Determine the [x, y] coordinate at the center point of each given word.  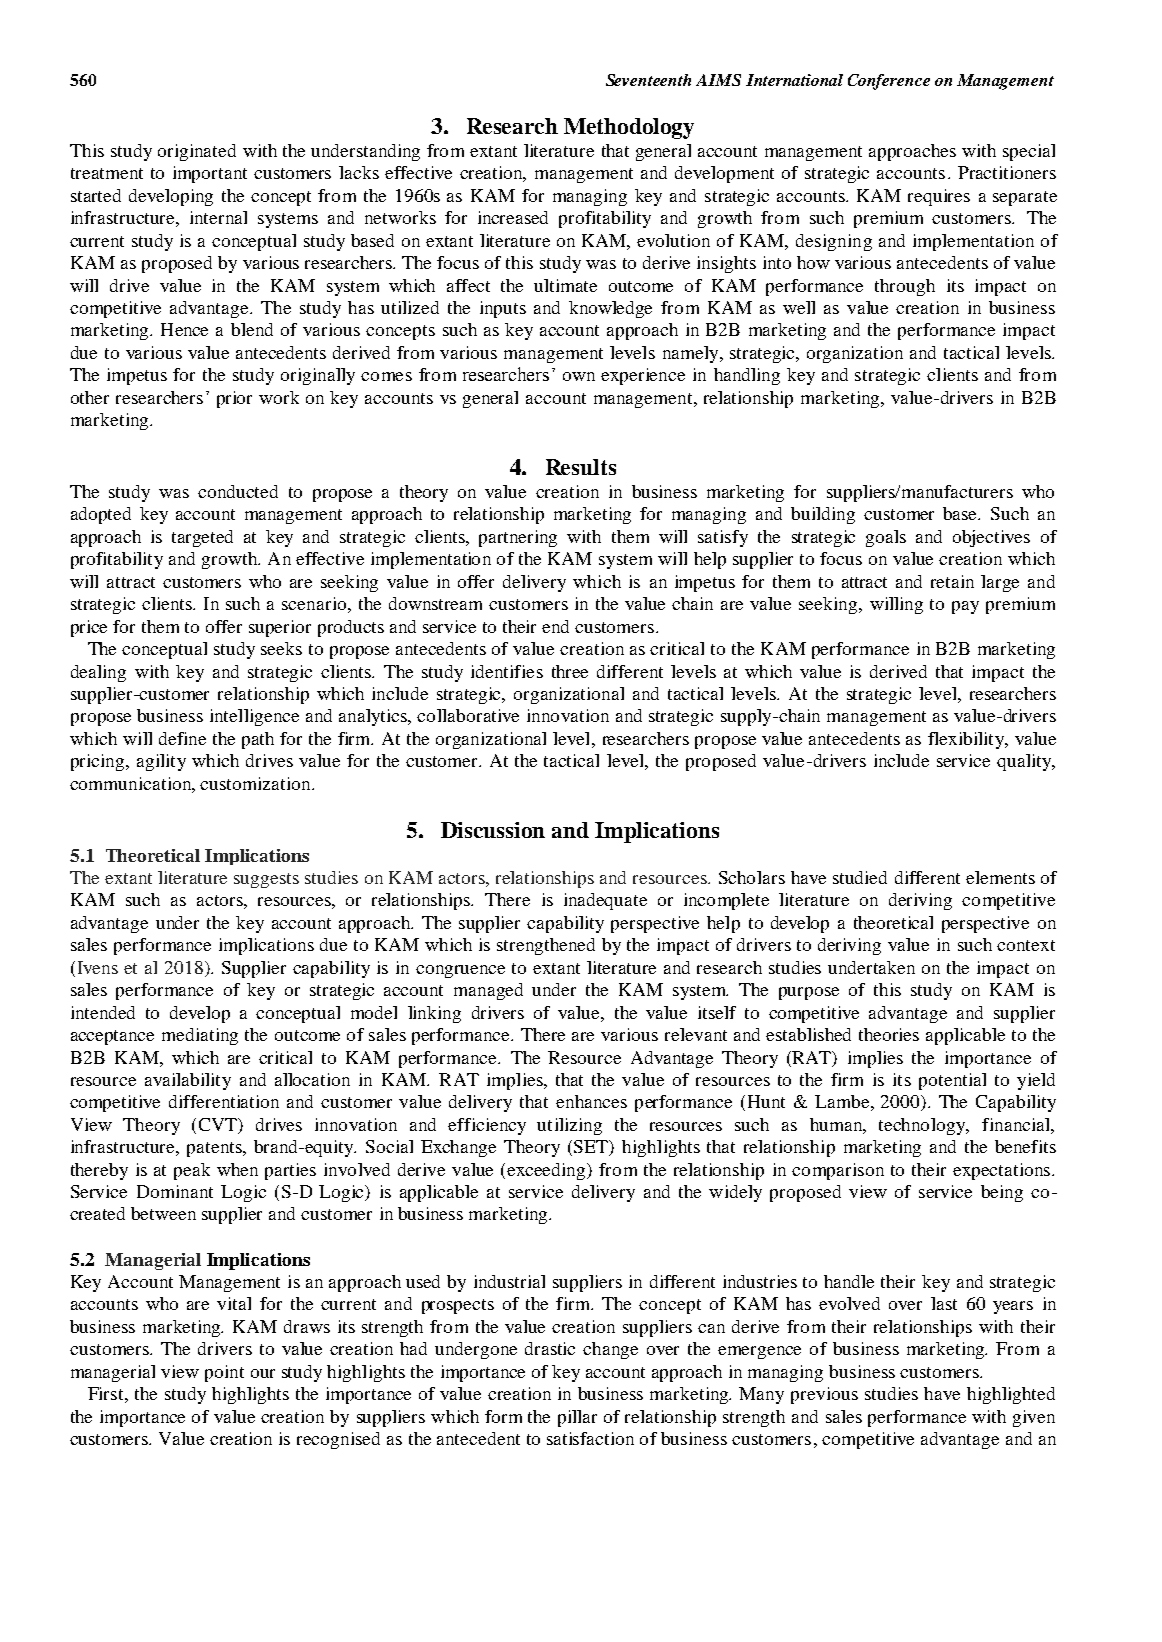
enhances [591, 1101]
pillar [577, 1418]
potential [952, 1081]
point [224, 1373]
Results [581, 467]
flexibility [967, 740]
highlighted [1011, 1395]
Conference [889, 82]
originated [197, 152]
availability [188, 1081]
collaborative [468, 715]
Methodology [629, 128]
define [182, 738]
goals [886, 538]
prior [234, 399]
